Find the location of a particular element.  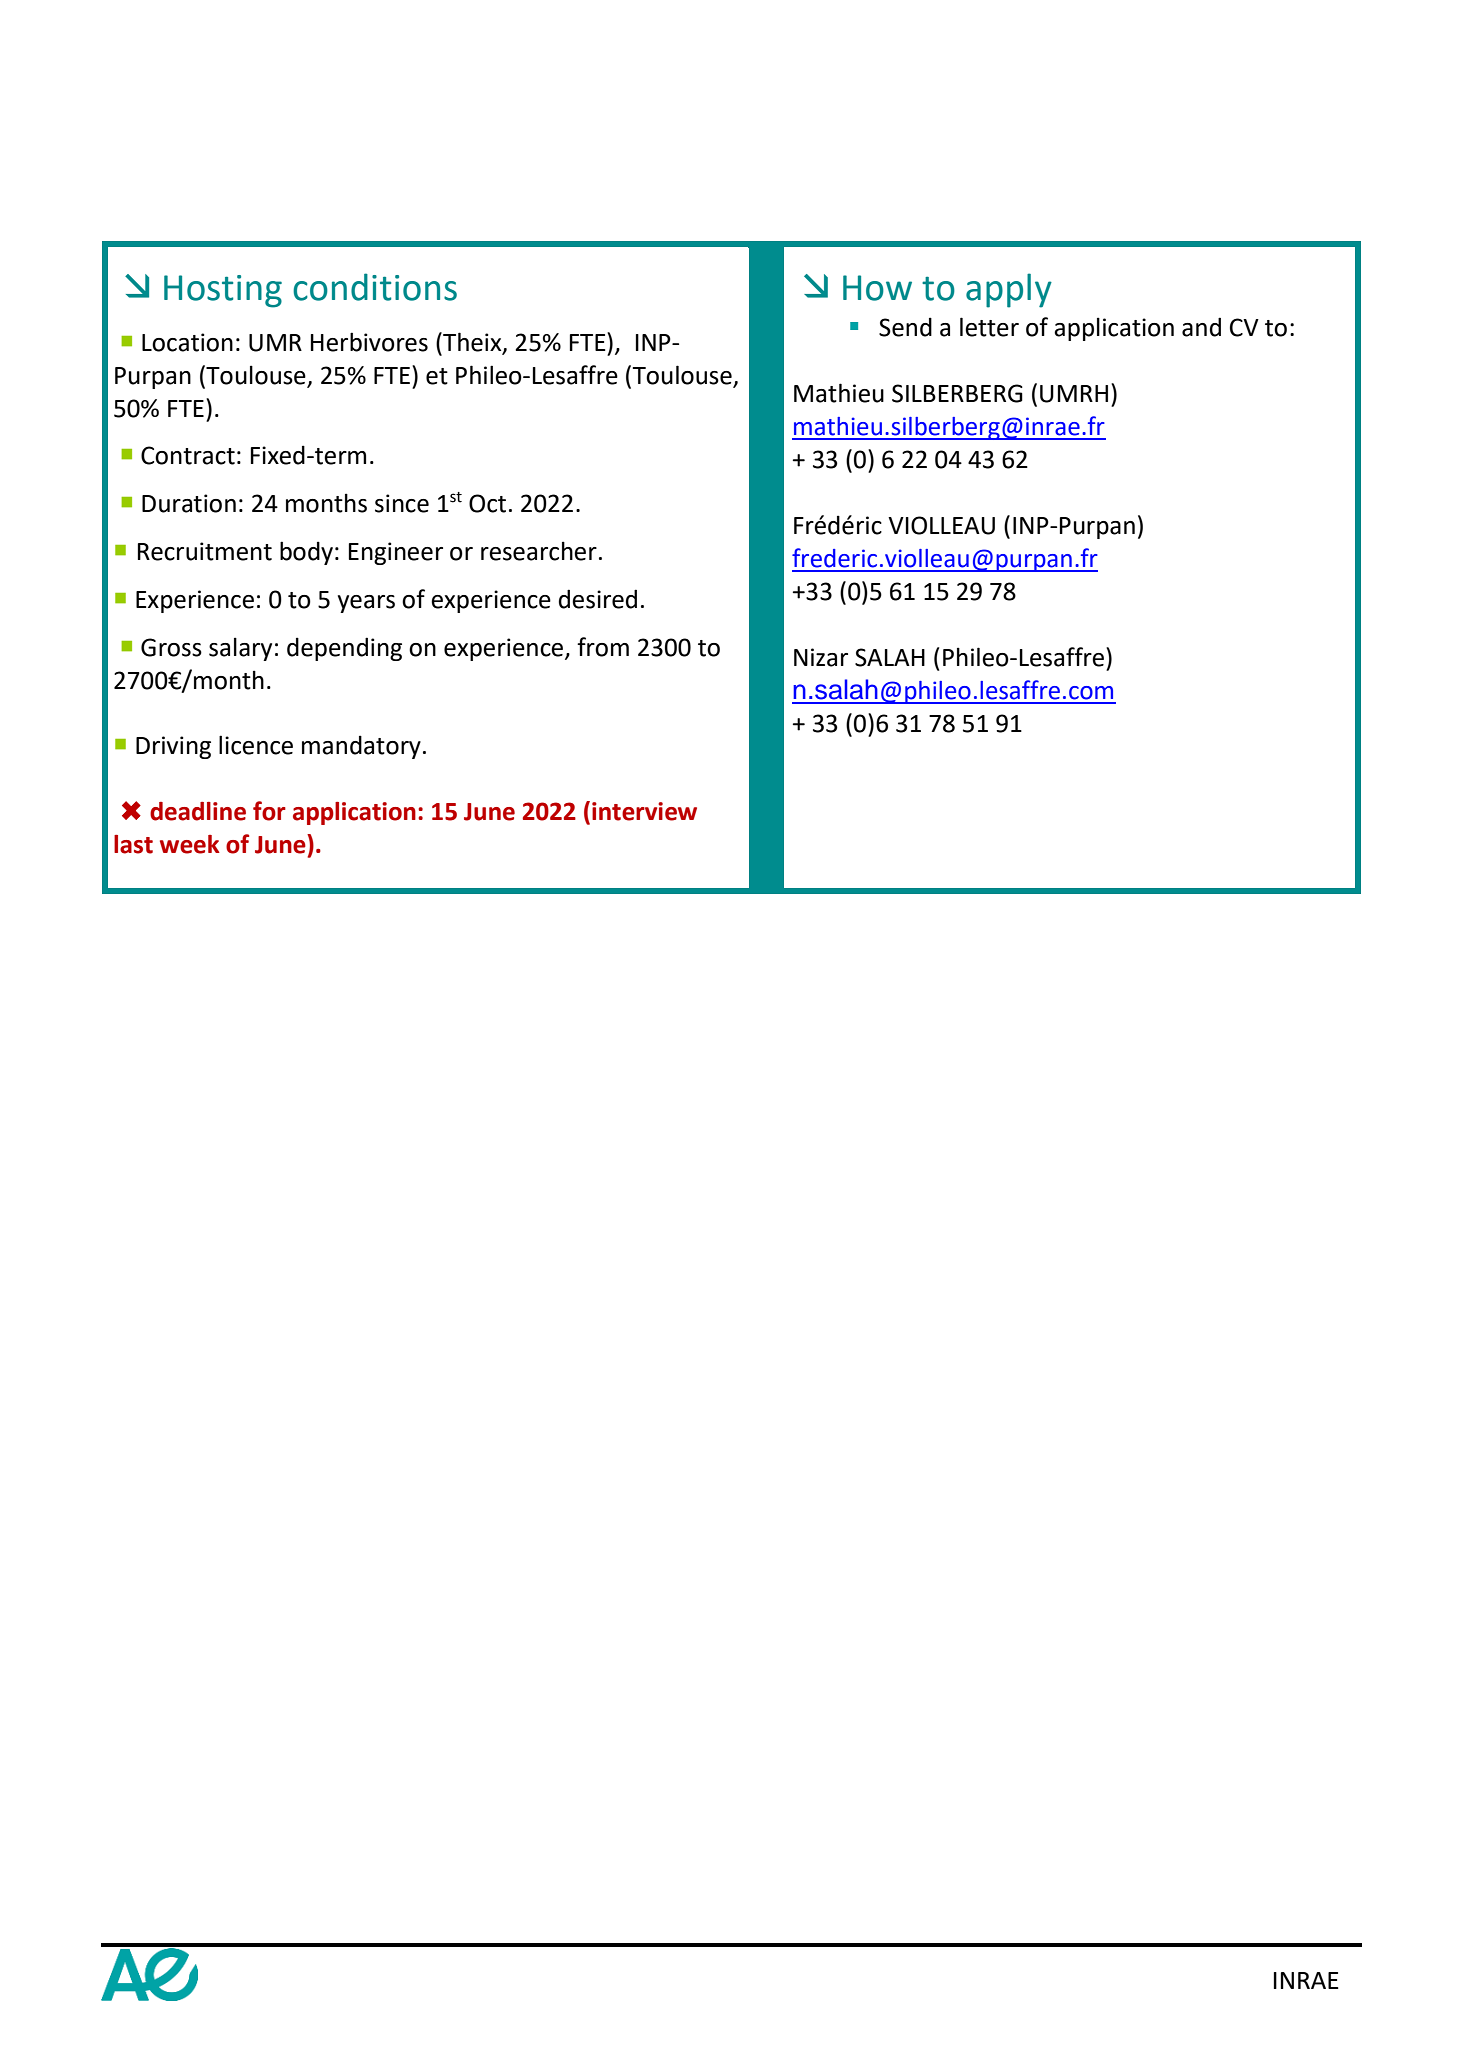

How is located at coordinates (877, 288).
